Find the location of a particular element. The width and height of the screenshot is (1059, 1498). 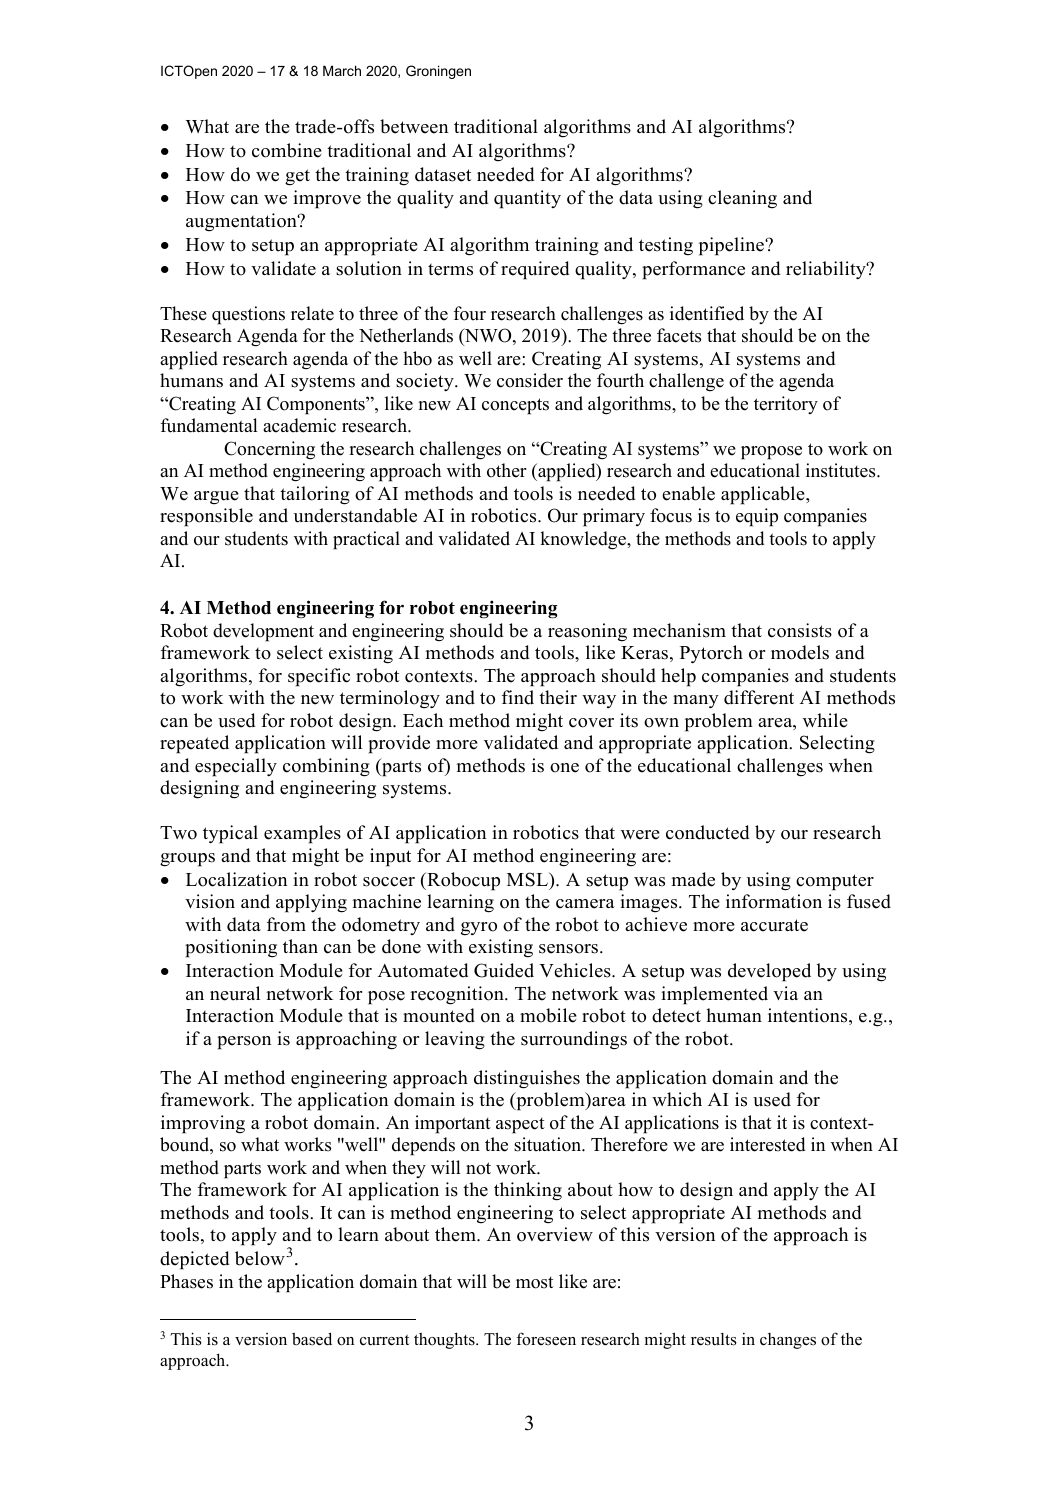

argue is located at coordinates (216, 498).
